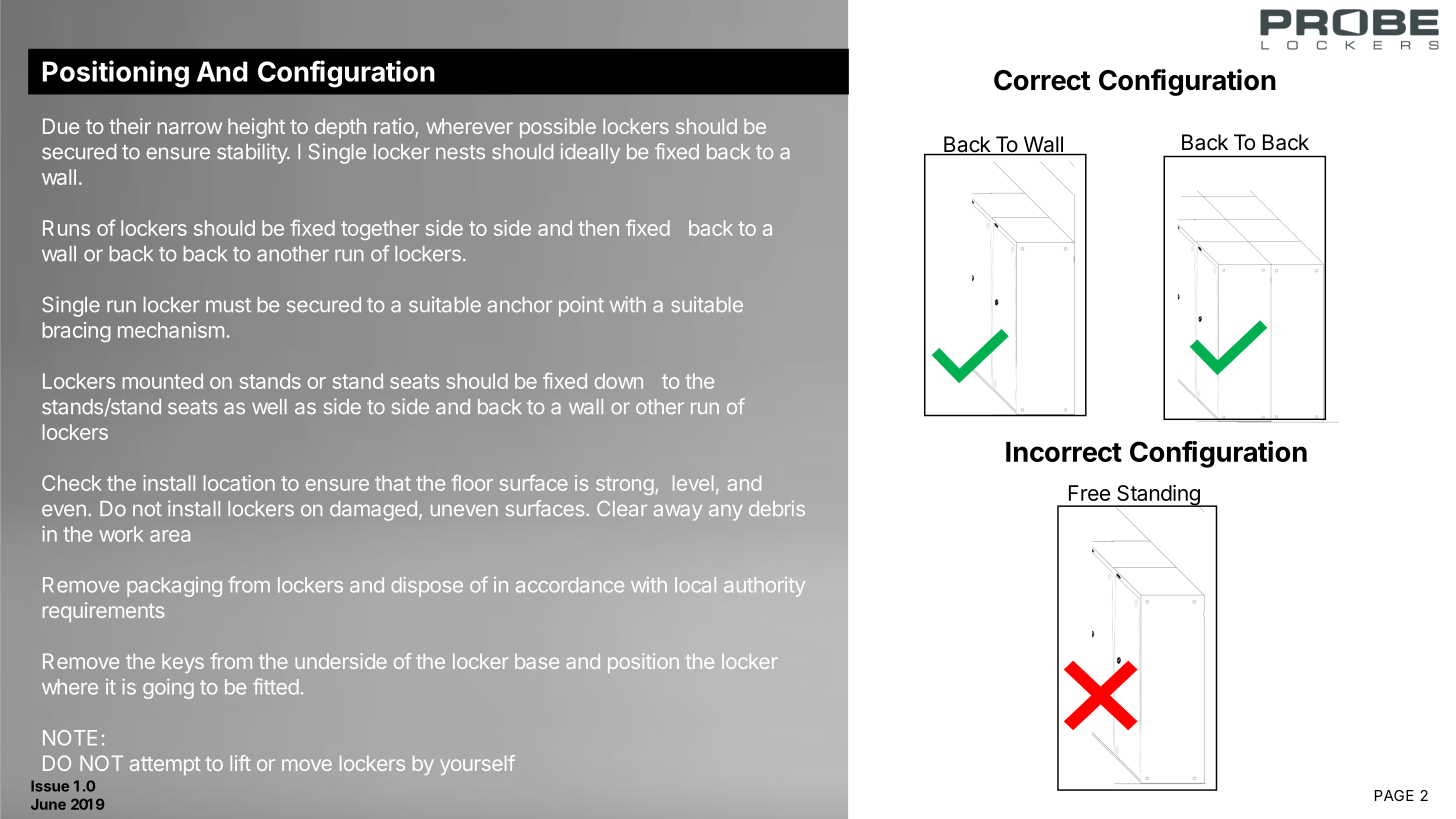 The width and height of the document is (1456, 819). What do you see at coordinates (477, 765) in the document?
I see `yourself` at bounding box center [477, 765].
